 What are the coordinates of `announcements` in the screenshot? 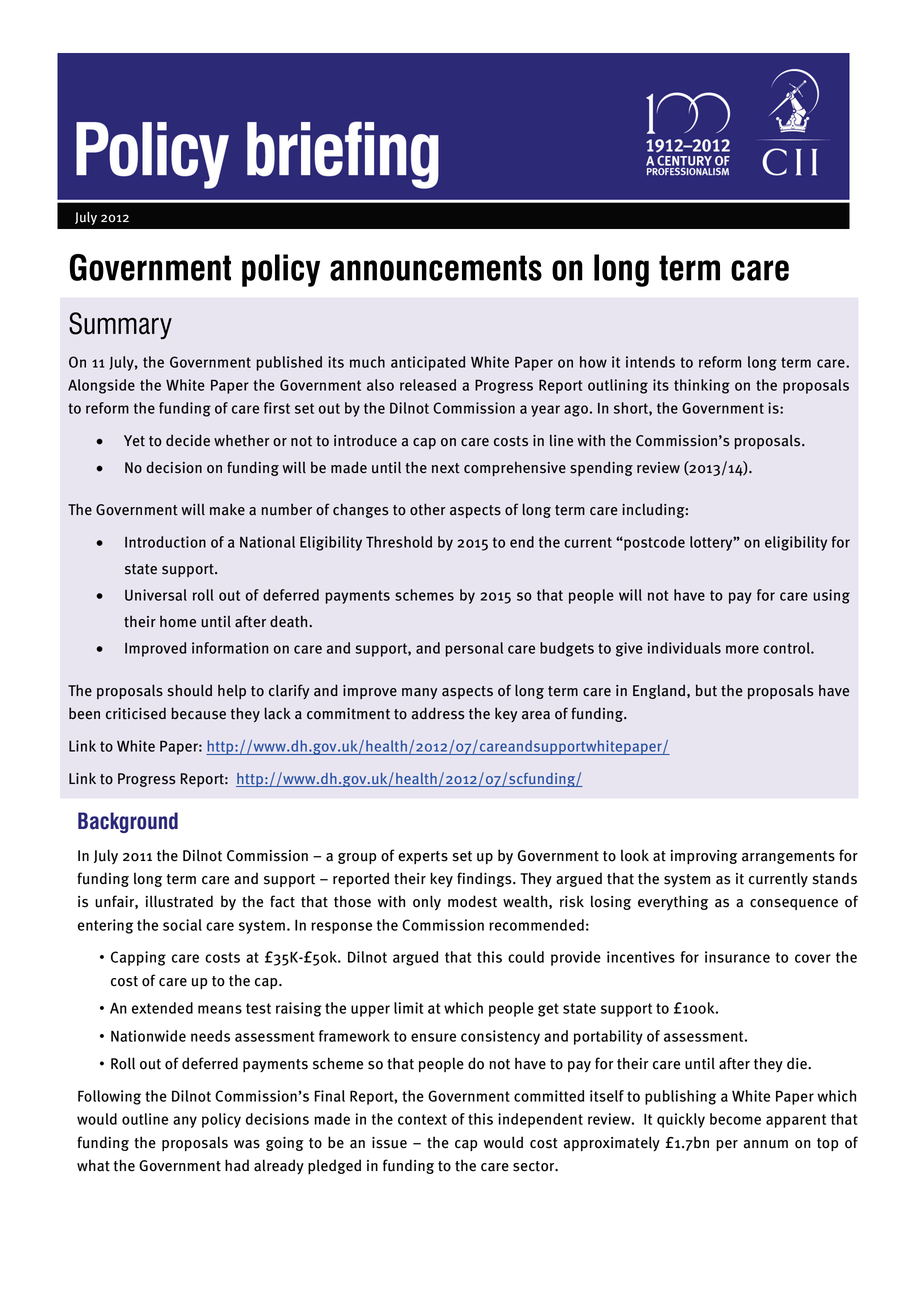 It's located at (436, 268).
